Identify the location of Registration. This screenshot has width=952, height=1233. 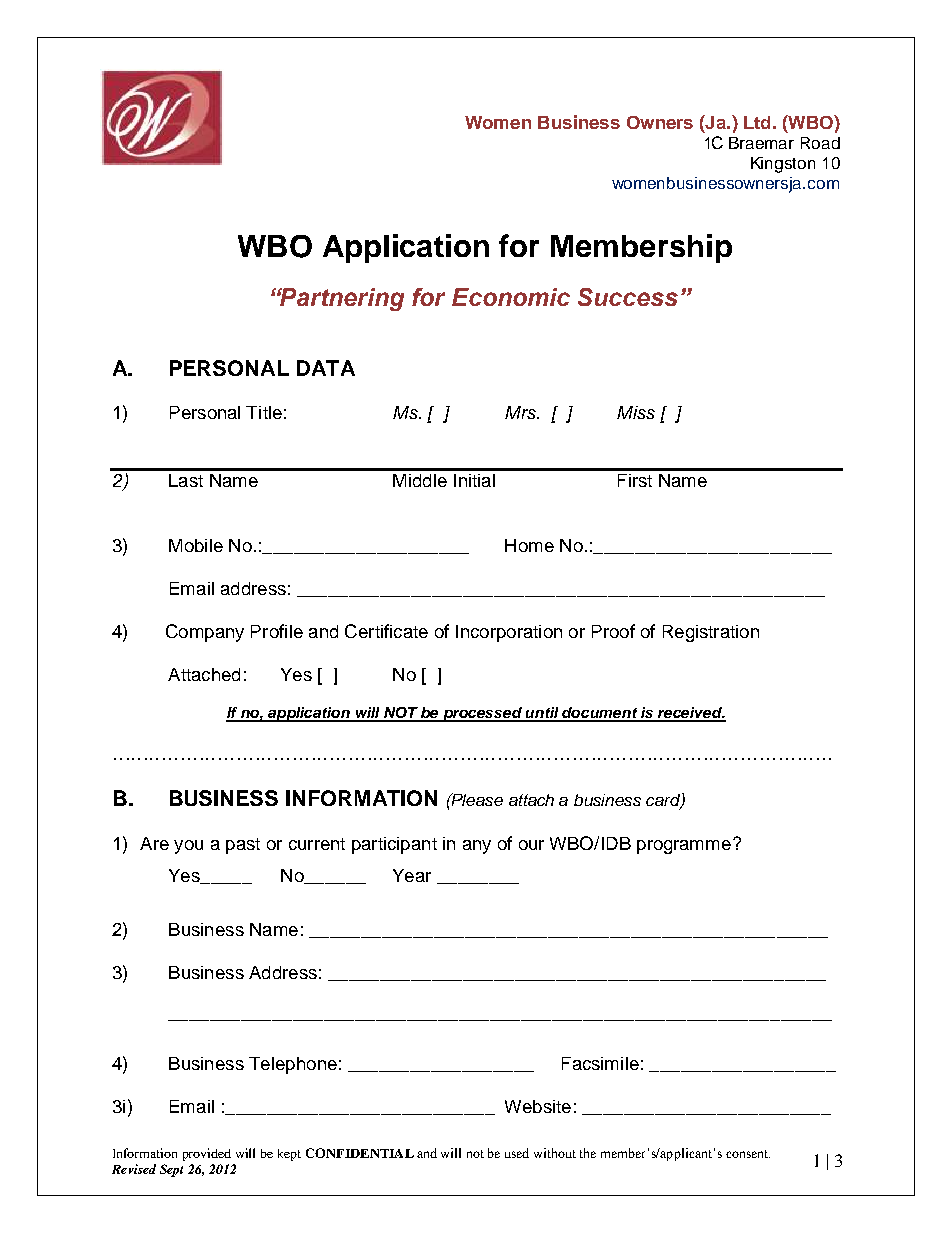
(711, 633).
